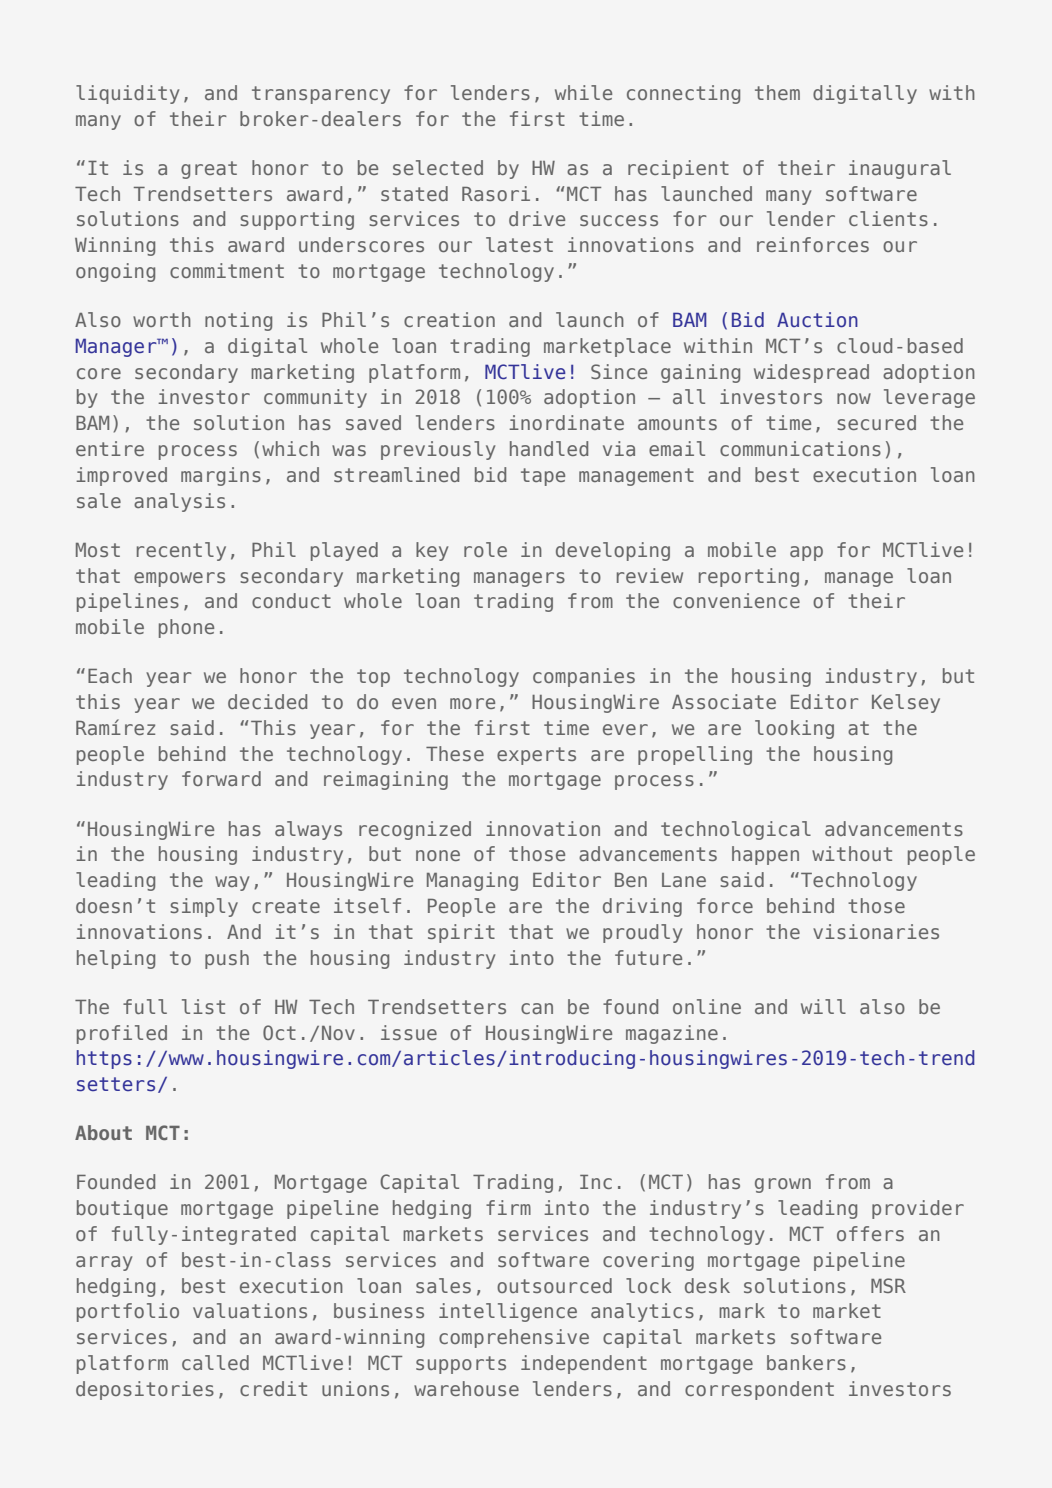  Describe the element at coordinates (514, 1338) in the page. I see `comprehensive` at that location.
